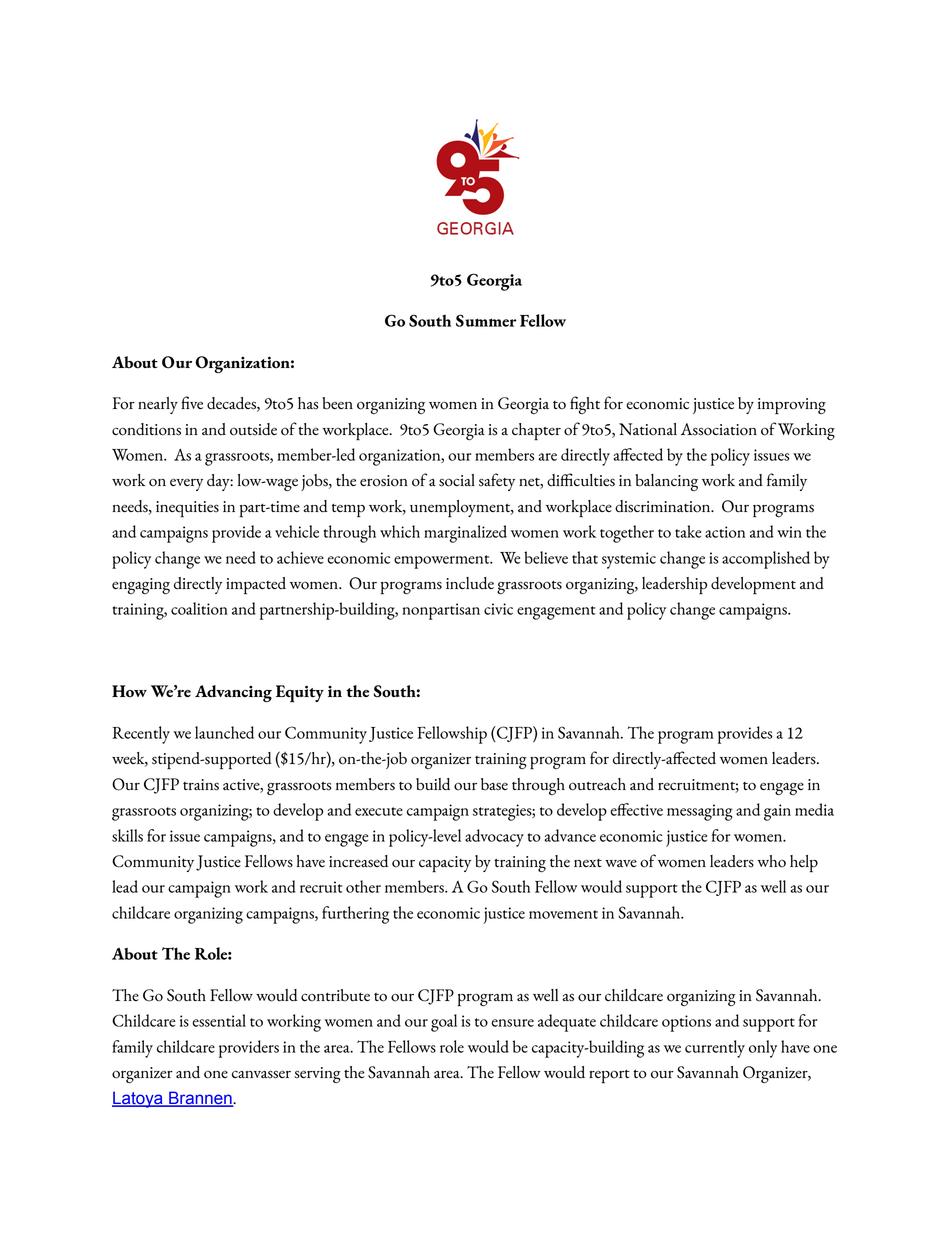 The height and width of the page is (1233, 952). Describe the element at coordinates (486, 320) in the page. I see `Summer` at that location.
